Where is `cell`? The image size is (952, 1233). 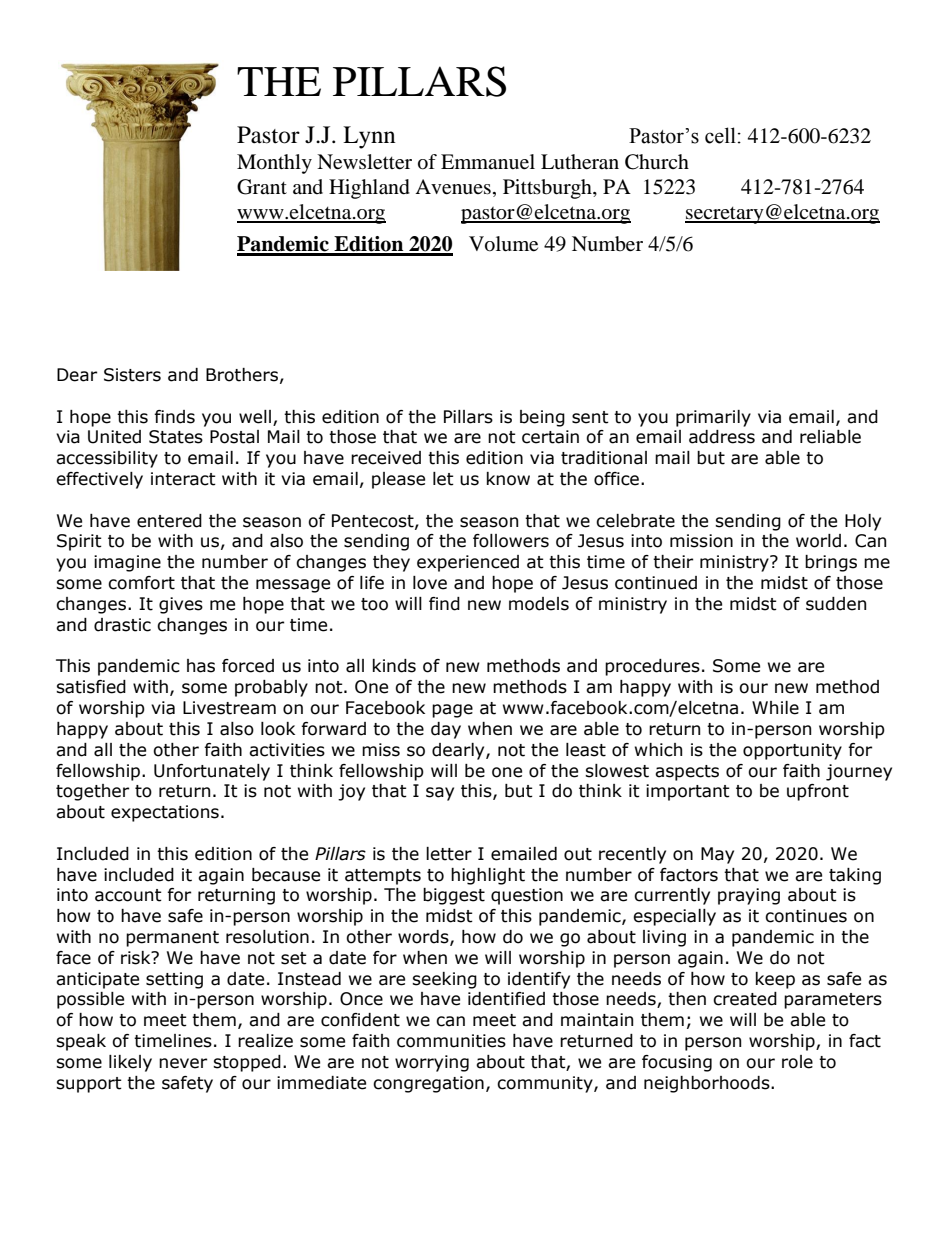 cell is located at coordinates (720, 135).
